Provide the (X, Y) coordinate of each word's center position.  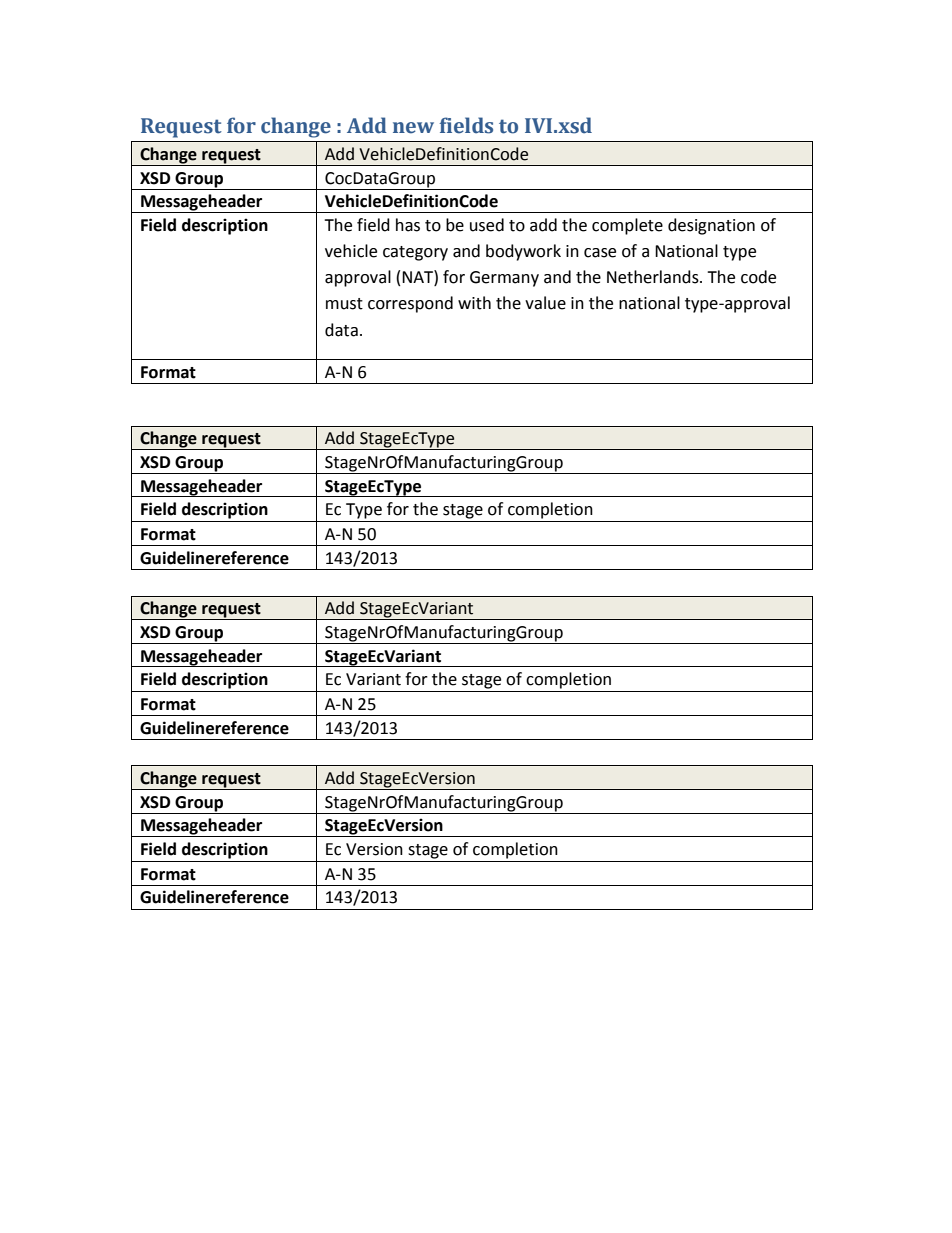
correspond (410, 304)
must (344, 304)
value (545, 303)
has (408, 225)
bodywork (523, 252)
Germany (504, 279)
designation (711, 226)
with (474, 303)
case (600, 253)
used (487, 225)
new (413, 128)
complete (627, 226)
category (415, 253)
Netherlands (654, 277)
